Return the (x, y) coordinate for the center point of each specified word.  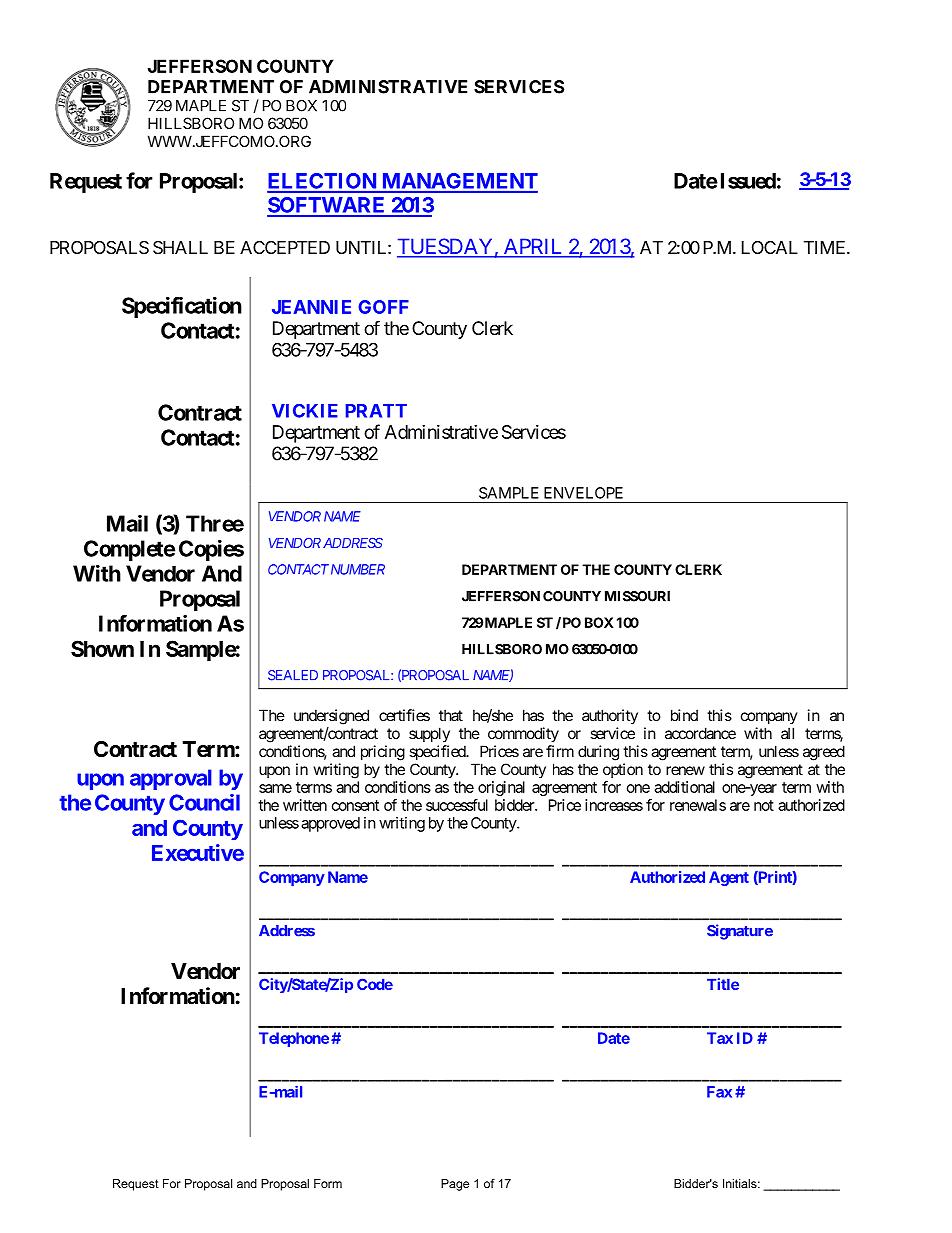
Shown (102, 648)
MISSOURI (637, 596)
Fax (719, 1092)
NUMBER (358, 569)
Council (204, 802)
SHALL (180, 247)
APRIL (533, 247)
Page (455, 1185)
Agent (729, 878)
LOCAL (770, 247)
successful (457, 805)
